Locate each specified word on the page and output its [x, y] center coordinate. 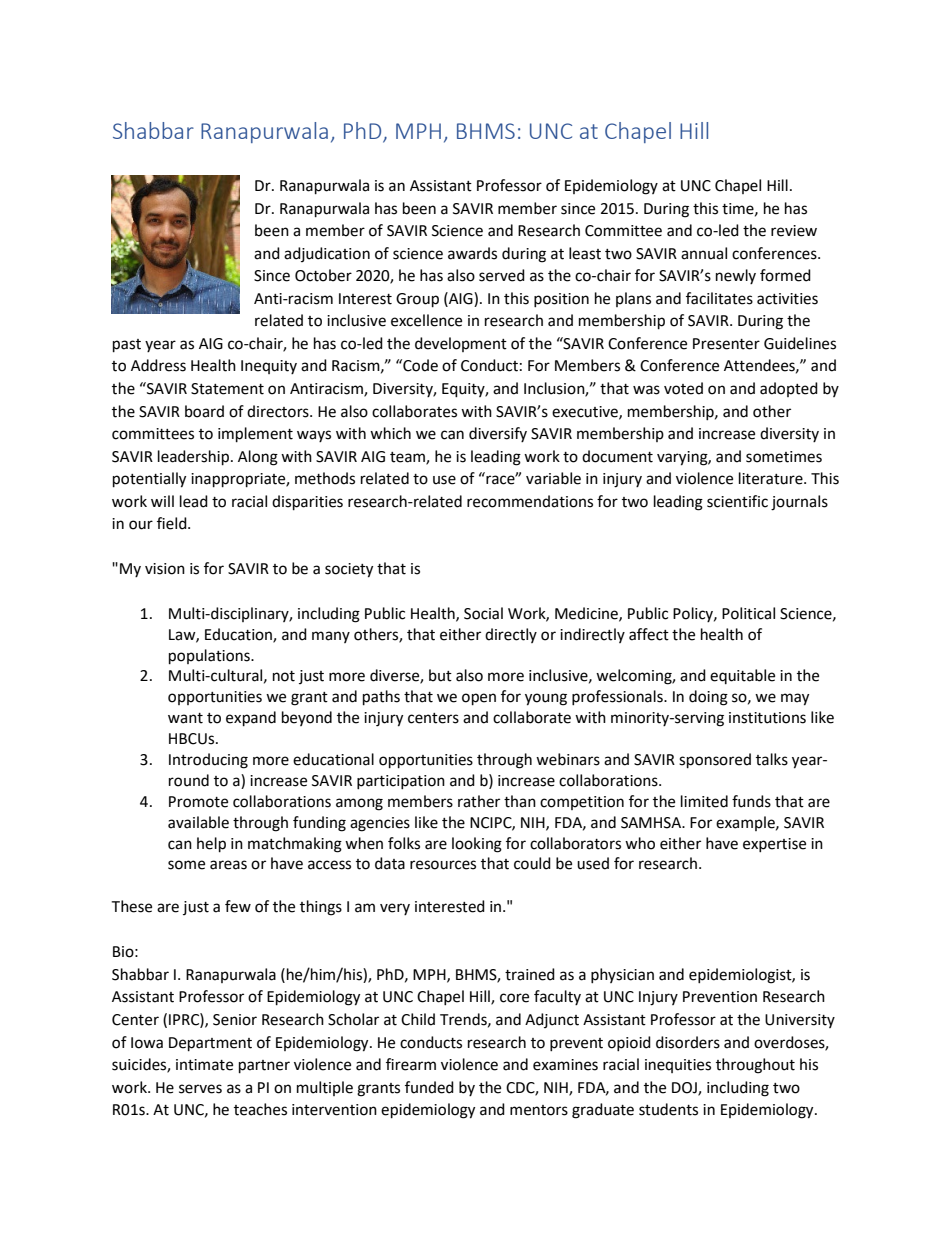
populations [210, 657]
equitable [742, 676]
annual [704, 253]
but [440, 675]
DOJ [685, 1088]
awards [472, 253]
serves [200, 1089]
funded [429, 1087]
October [323, 275]
